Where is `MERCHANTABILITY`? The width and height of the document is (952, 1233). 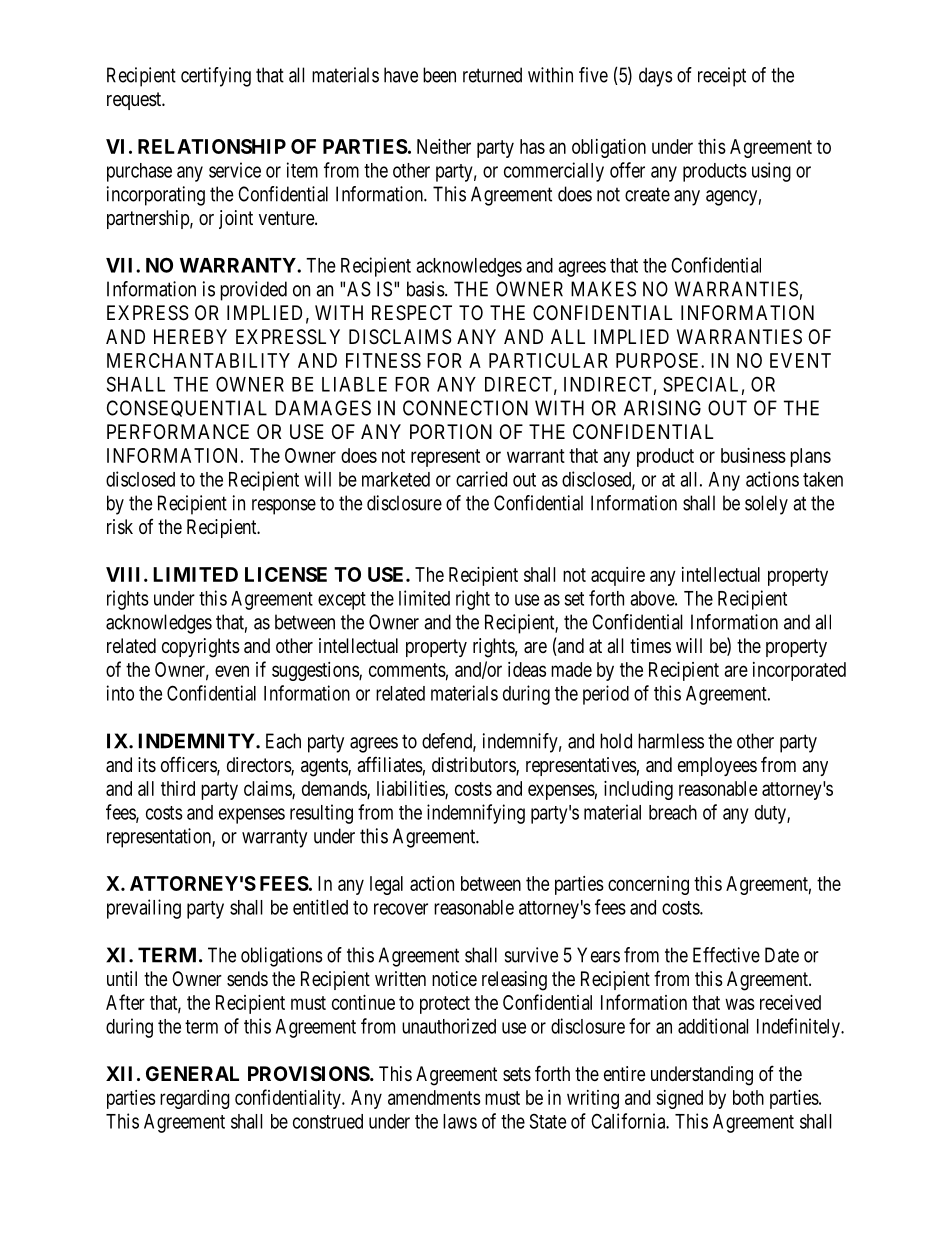 MERCHANTABILITY is located at coordinates (198, 360).
